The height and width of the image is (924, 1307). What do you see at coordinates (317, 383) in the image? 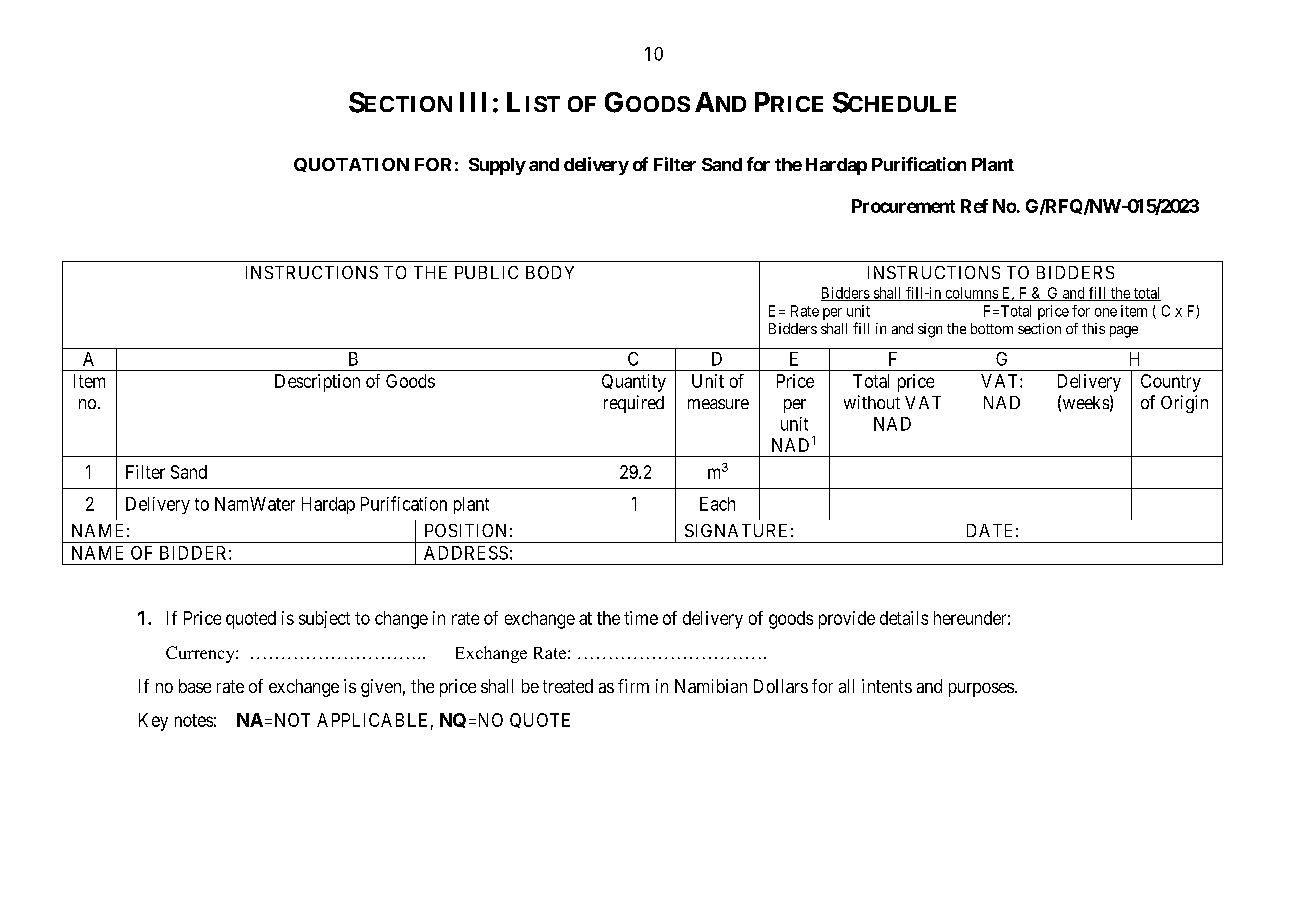
I see `Description` at bounding box center [317, 383].
